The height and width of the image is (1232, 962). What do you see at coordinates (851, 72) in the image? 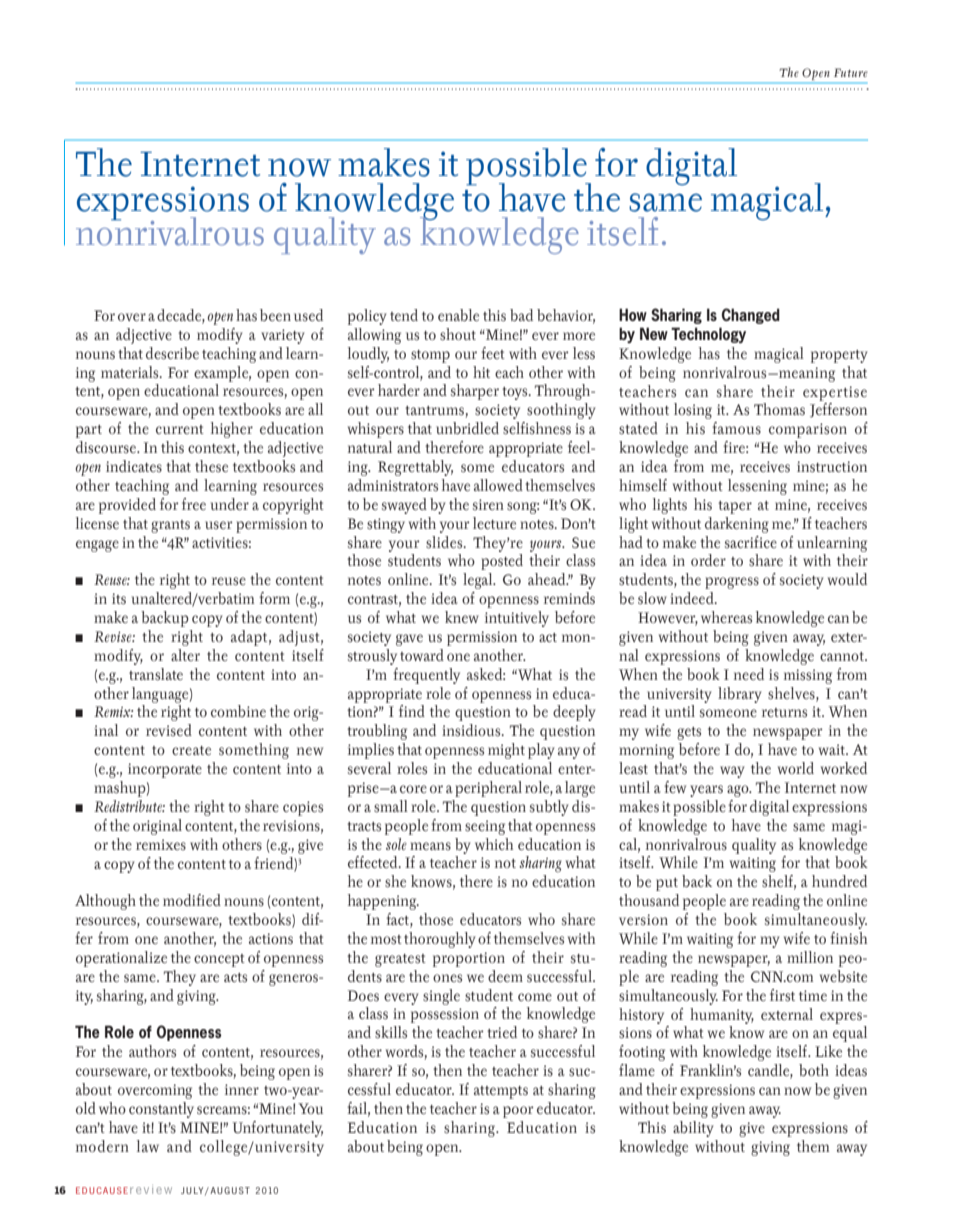
I see `Future` at bounding box center [851, 72].
